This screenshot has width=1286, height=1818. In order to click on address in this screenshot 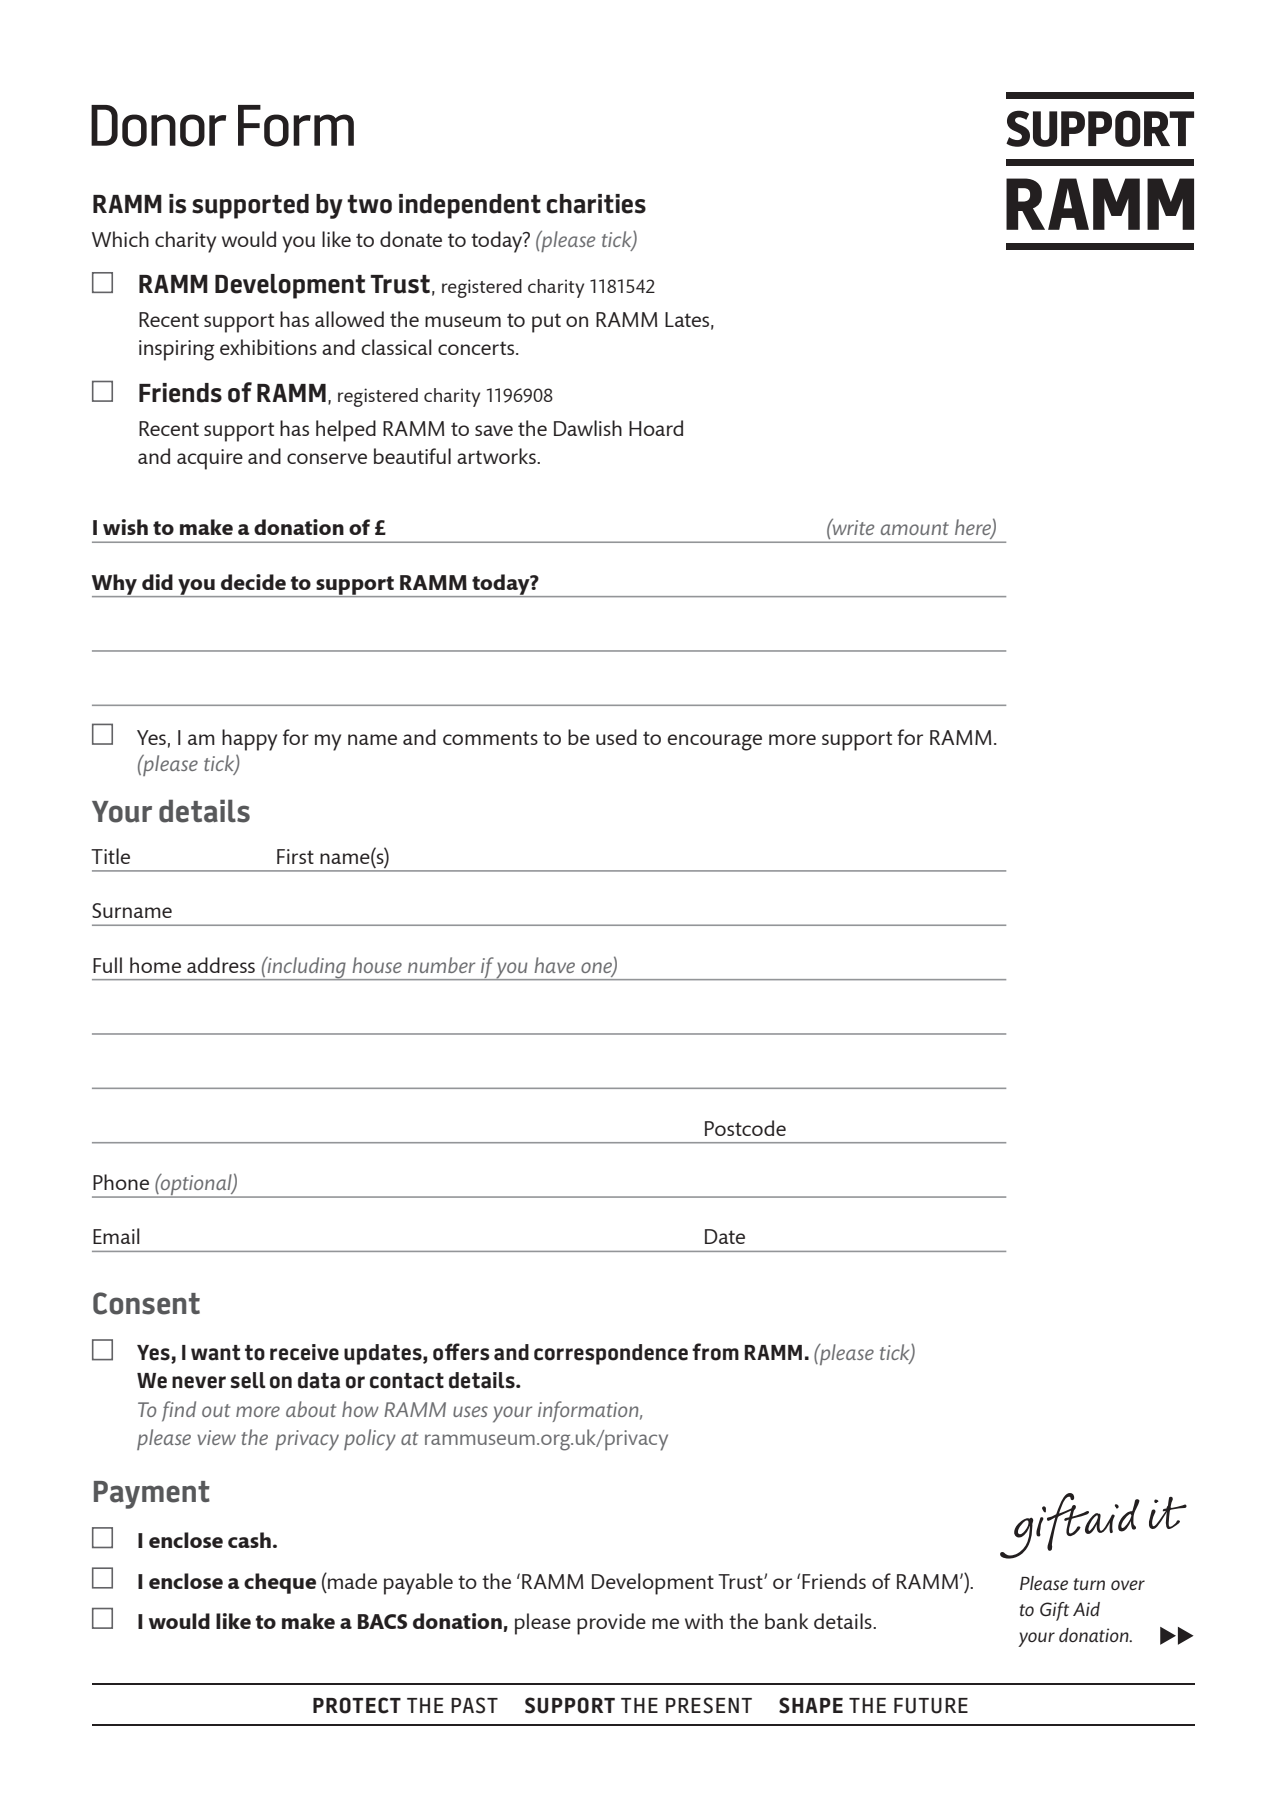, I will do `click(221, 965)`.
